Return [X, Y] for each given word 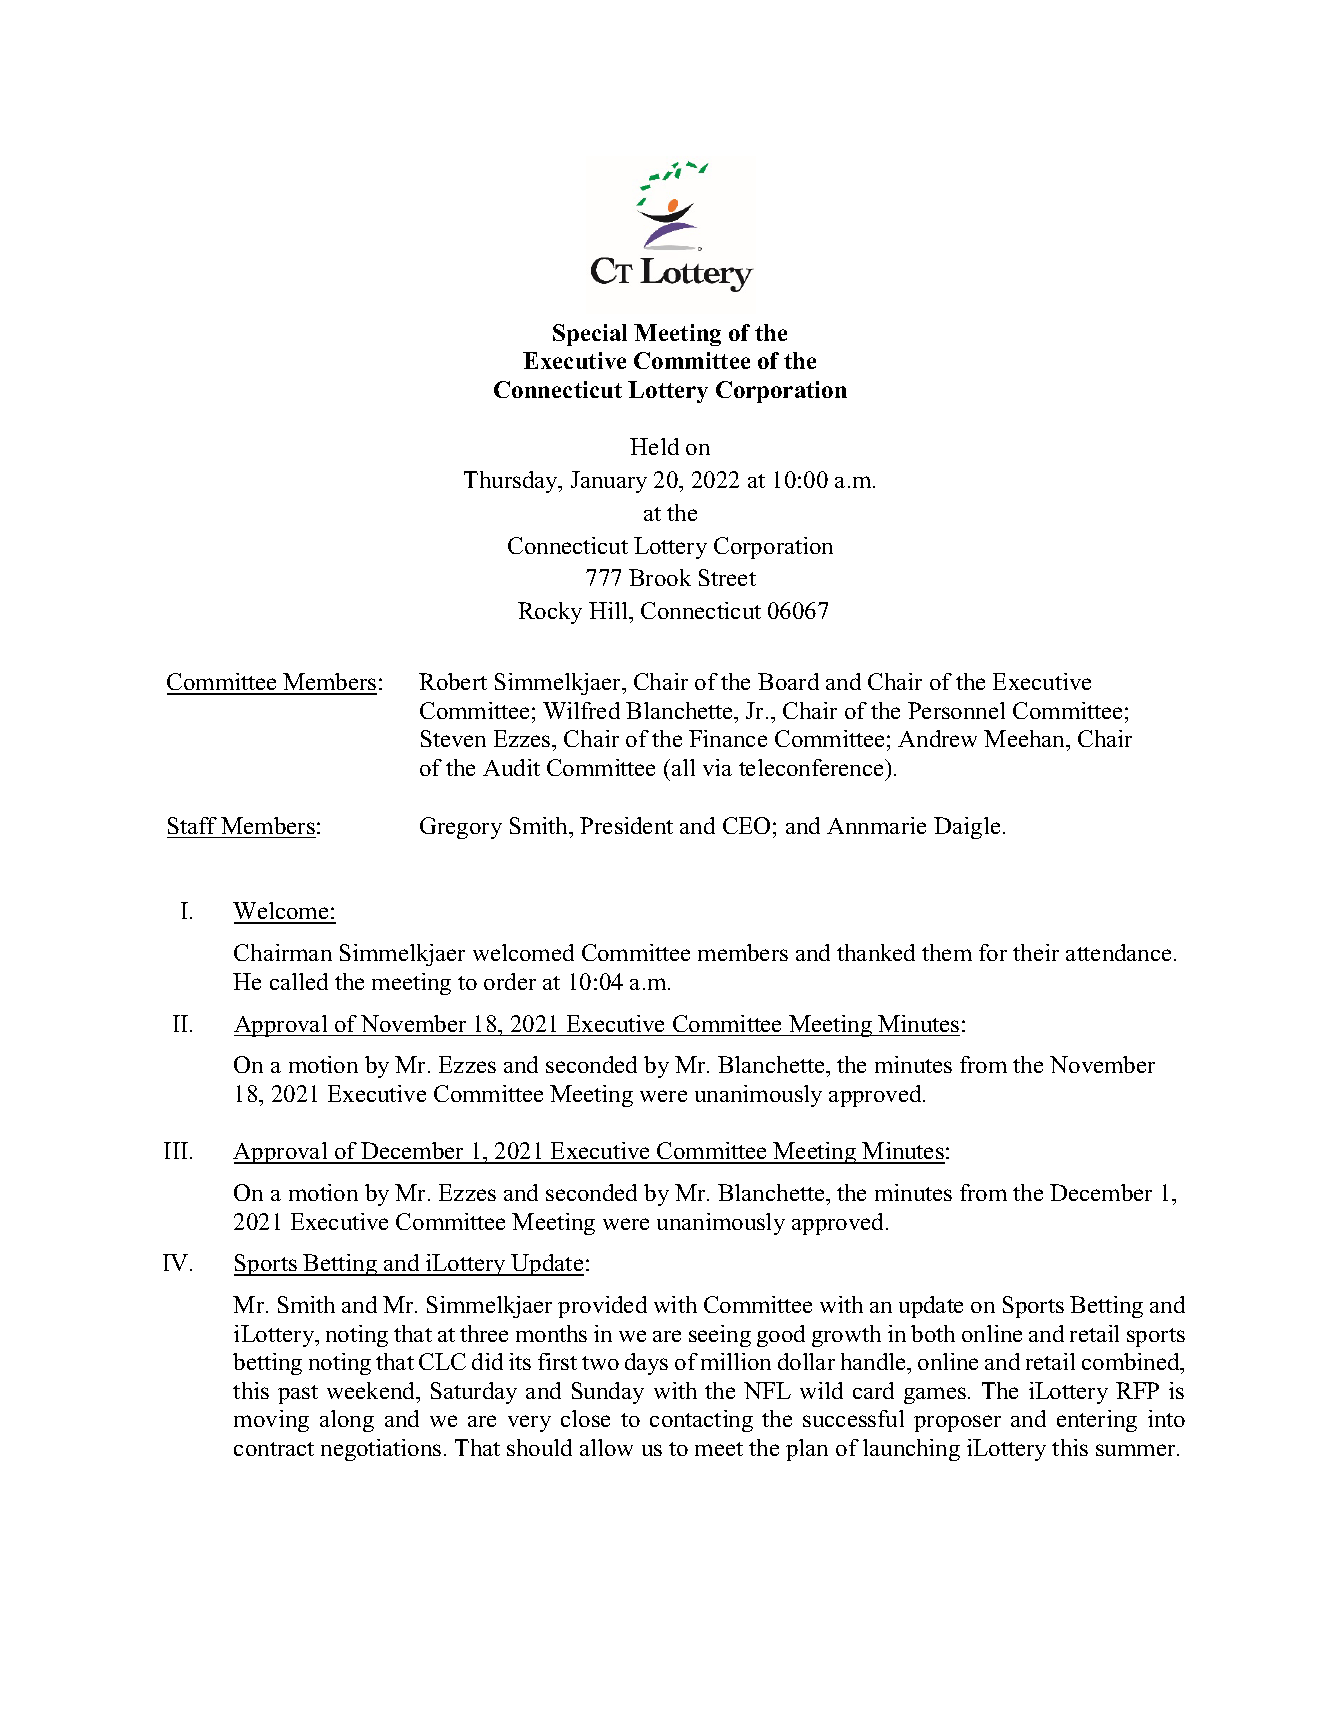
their [1036, 952]
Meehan [1026, 740]
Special [590, 335]
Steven [453, 738]
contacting [701, 1421]
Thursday [512, 482]
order [510, 981]
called [299, 981]
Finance [728, 738]
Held [654, 446]
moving [271, 1421]
